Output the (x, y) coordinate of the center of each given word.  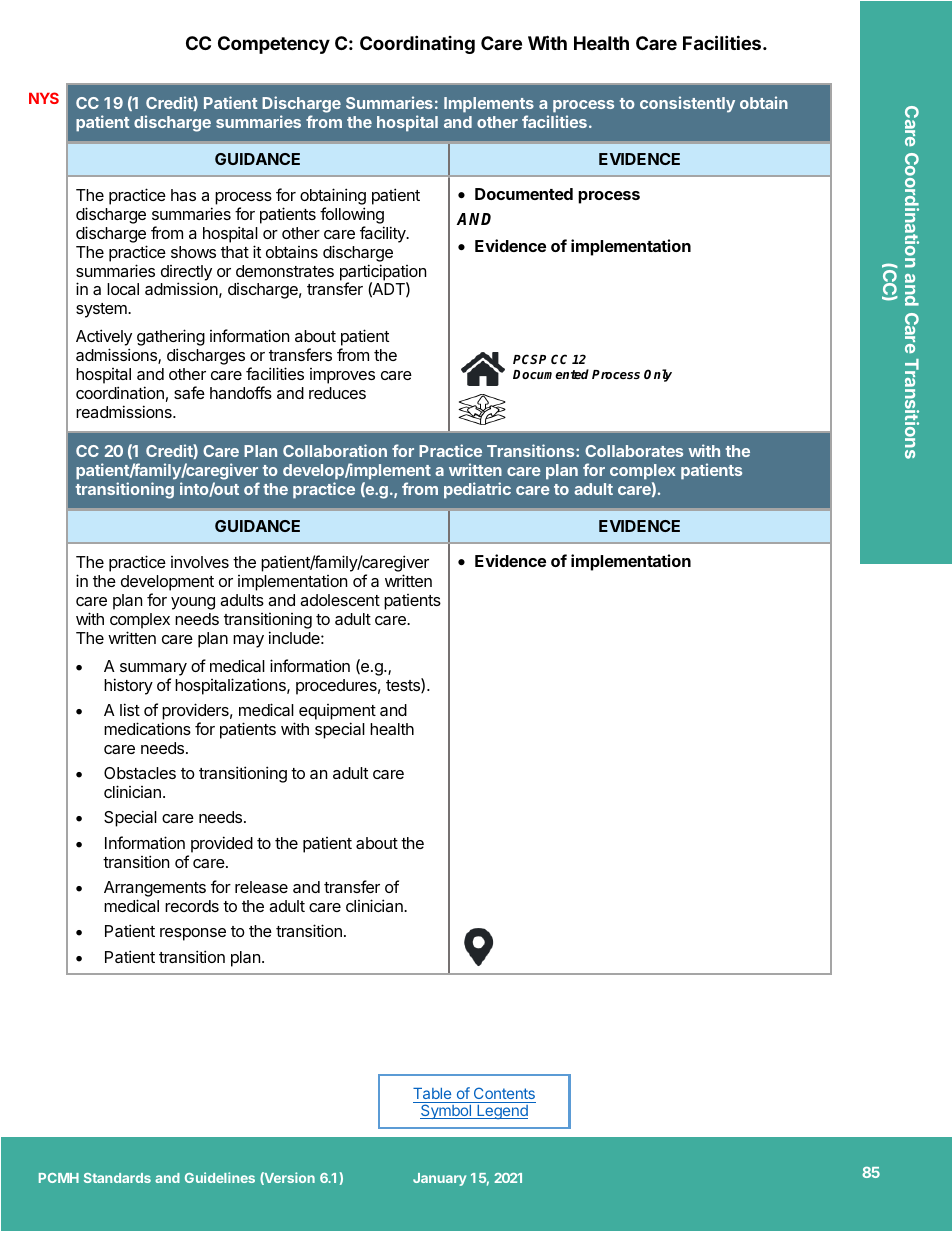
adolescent (340, 600)
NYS (44, 98)
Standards (117, 1178)
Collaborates (634, 451)
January (439, 1179)
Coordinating (417, 44)
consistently (687, 104)
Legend (502, 1110)
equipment (337, 713)
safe (189, 392)
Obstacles (140, 773)
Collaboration (335, 450)
